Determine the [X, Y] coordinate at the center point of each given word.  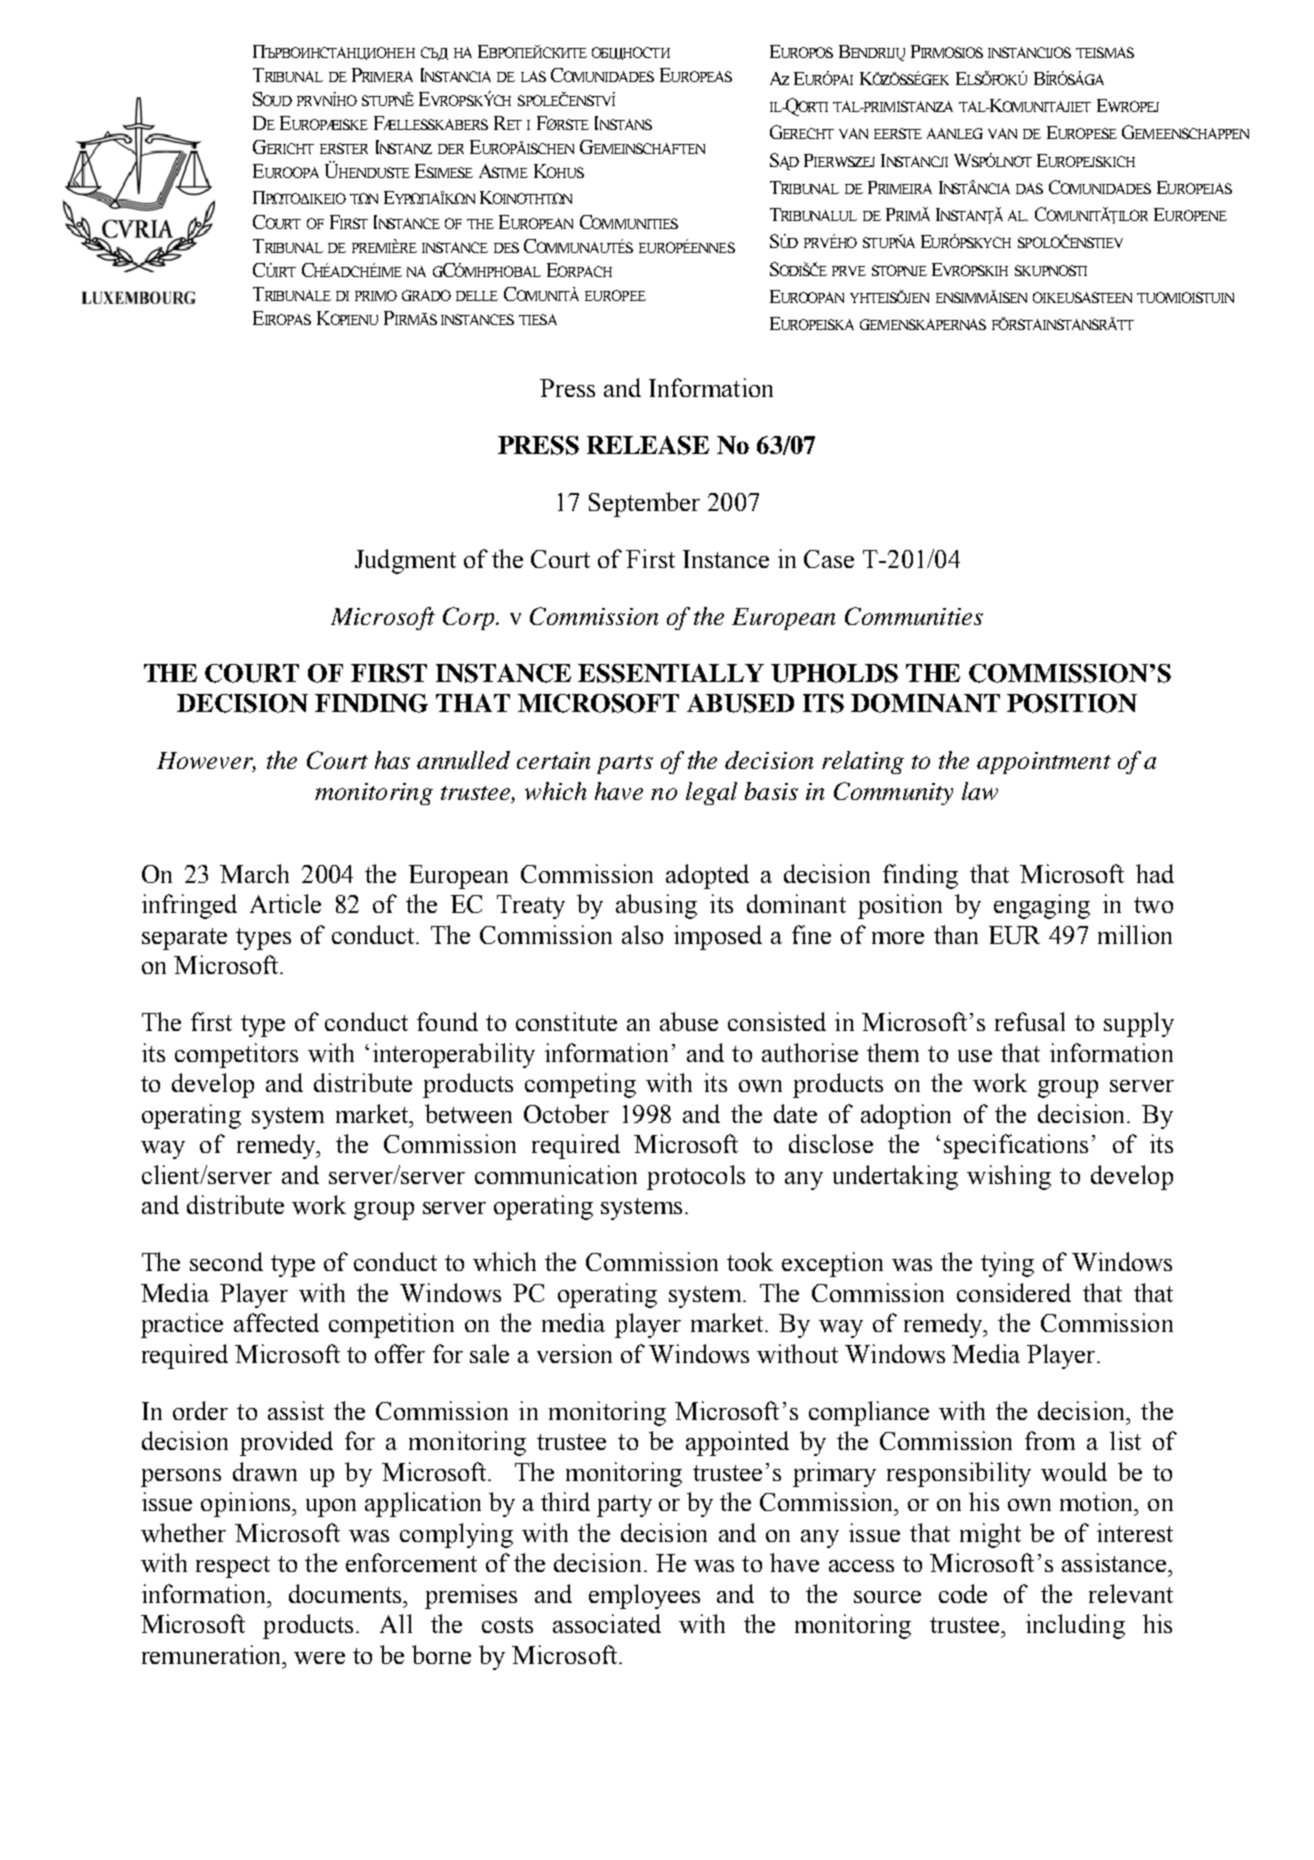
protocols [696, 1177]
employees [644, 1596]
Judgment [405, 561]
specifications [1016, 1146]
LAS [533, 76]
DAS [1029, 188]
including [1075, 1626]
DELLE [477, 296]
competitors [236, 1055]
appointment [1044, 763]
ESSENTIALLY [671, 673]
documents [346, 1593]
